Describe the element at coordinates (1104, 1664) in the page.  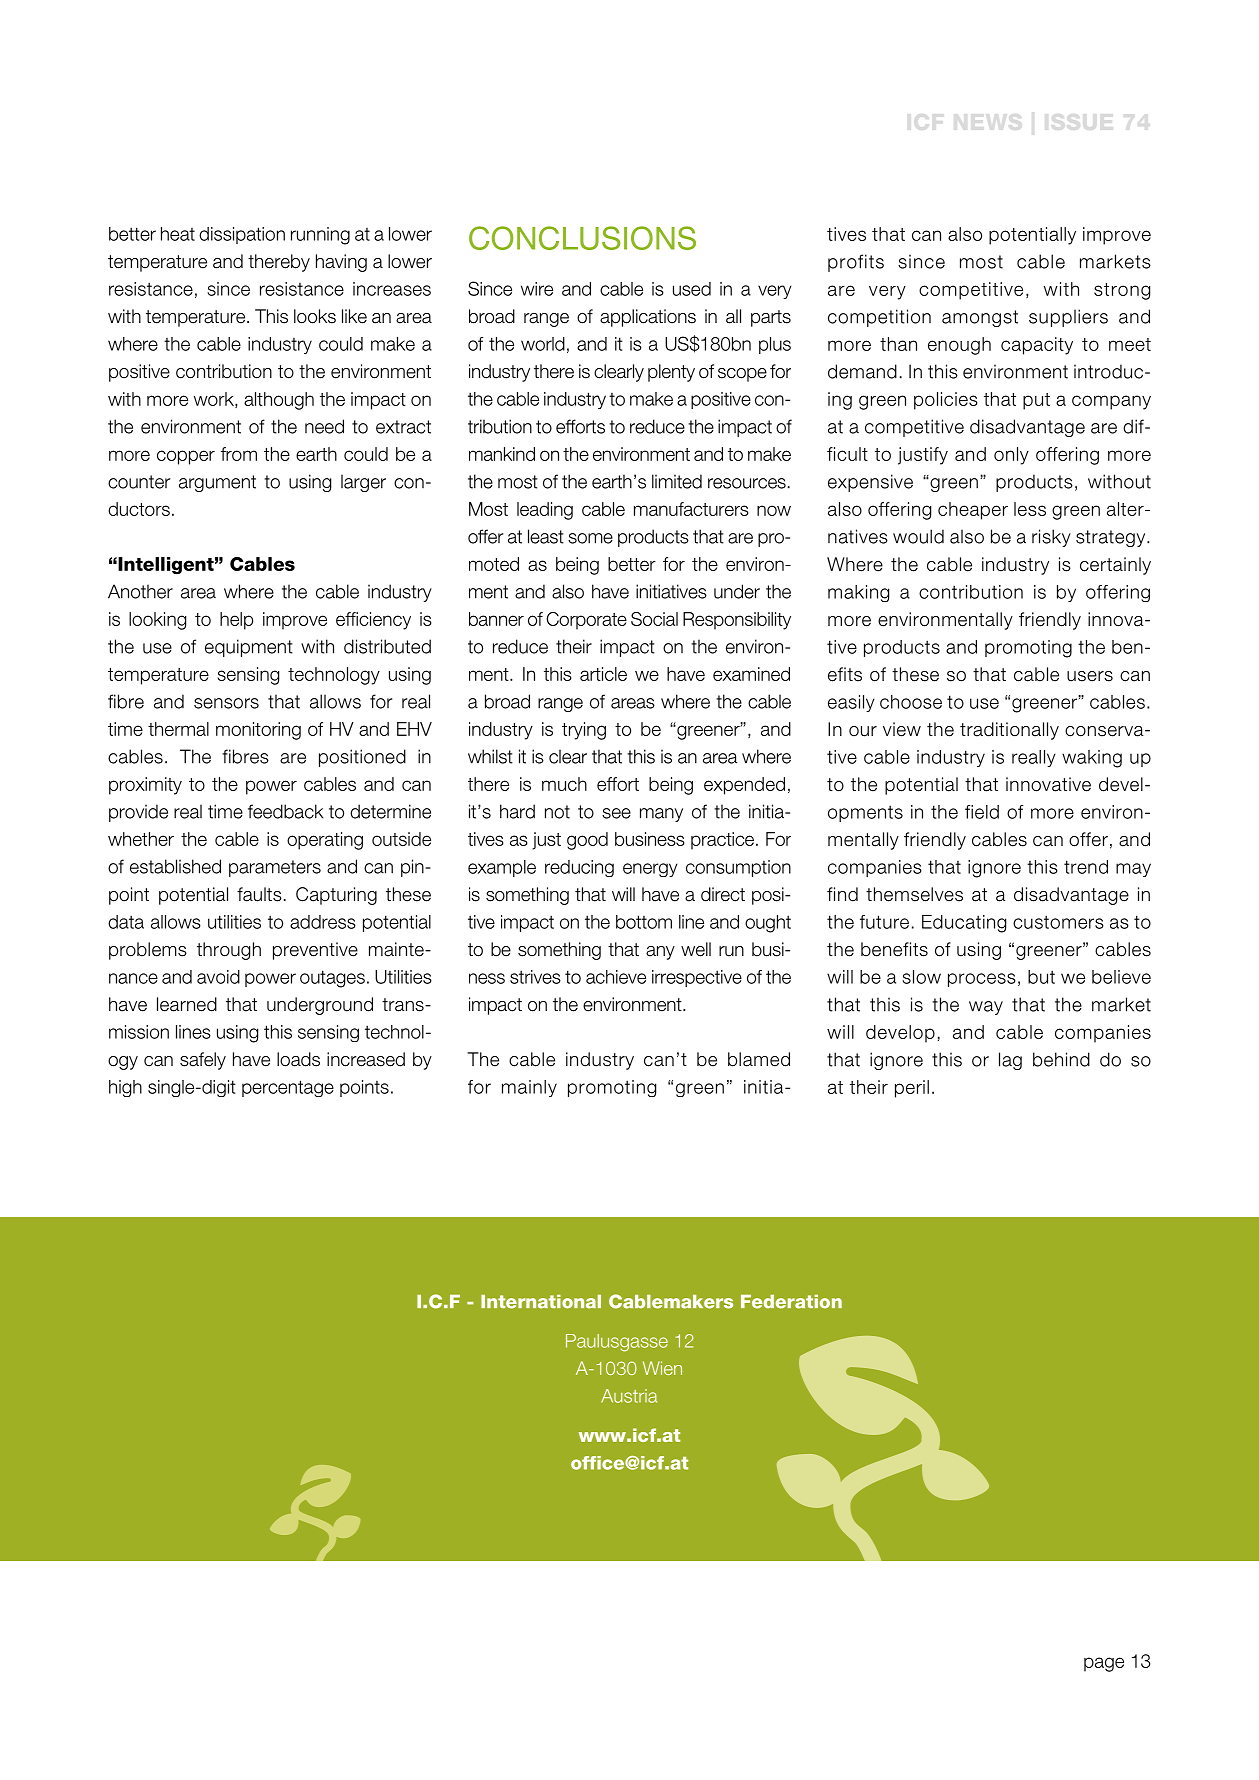
I see `page` at that location.
